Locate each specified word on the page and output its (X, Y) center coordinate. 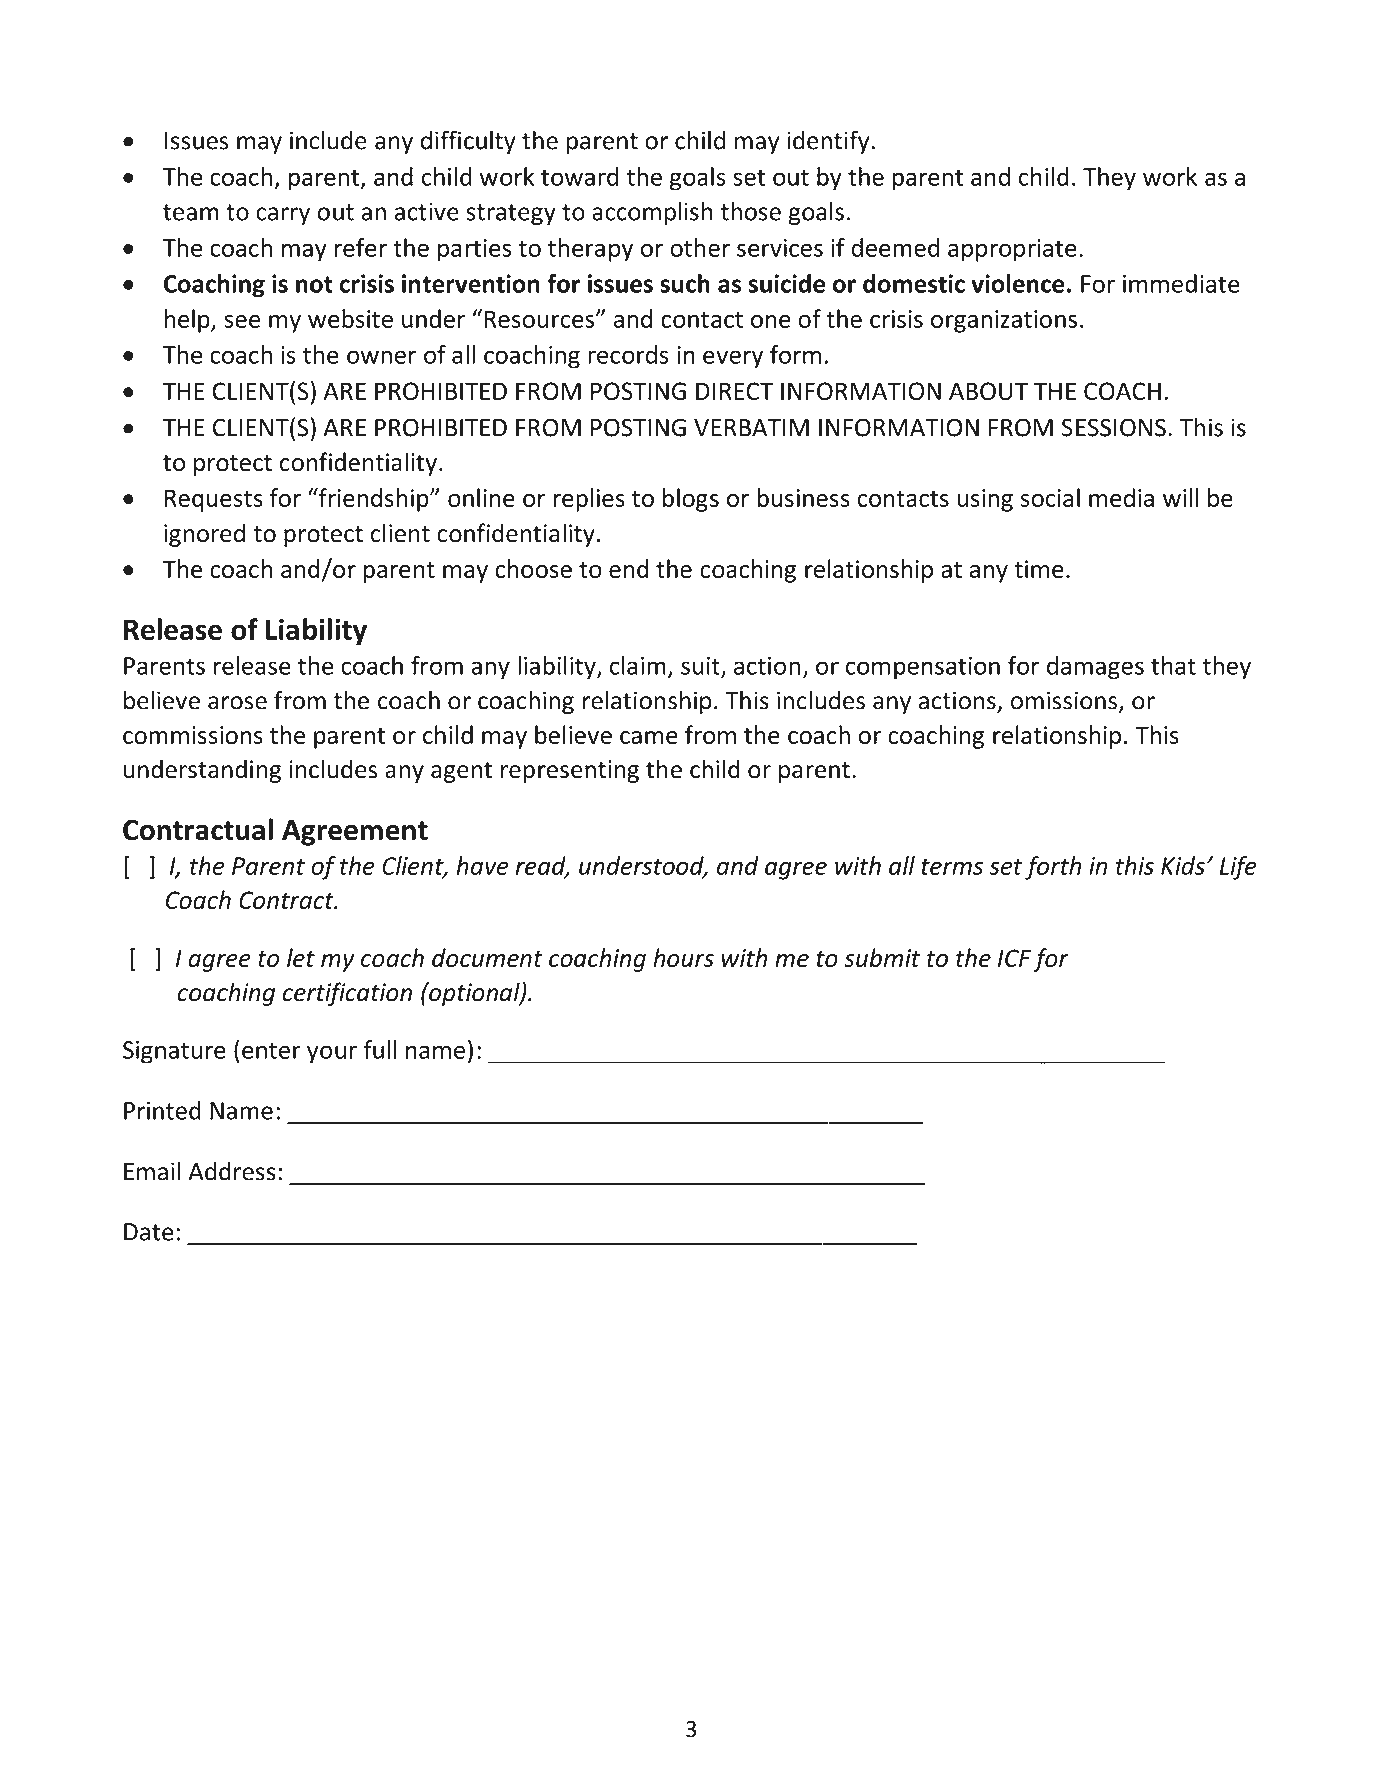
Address (232, 1171)
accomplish (652, 213)
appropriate (1012, 250)
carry (283, 216)
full (380, 1049)
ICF (1014, 958)
